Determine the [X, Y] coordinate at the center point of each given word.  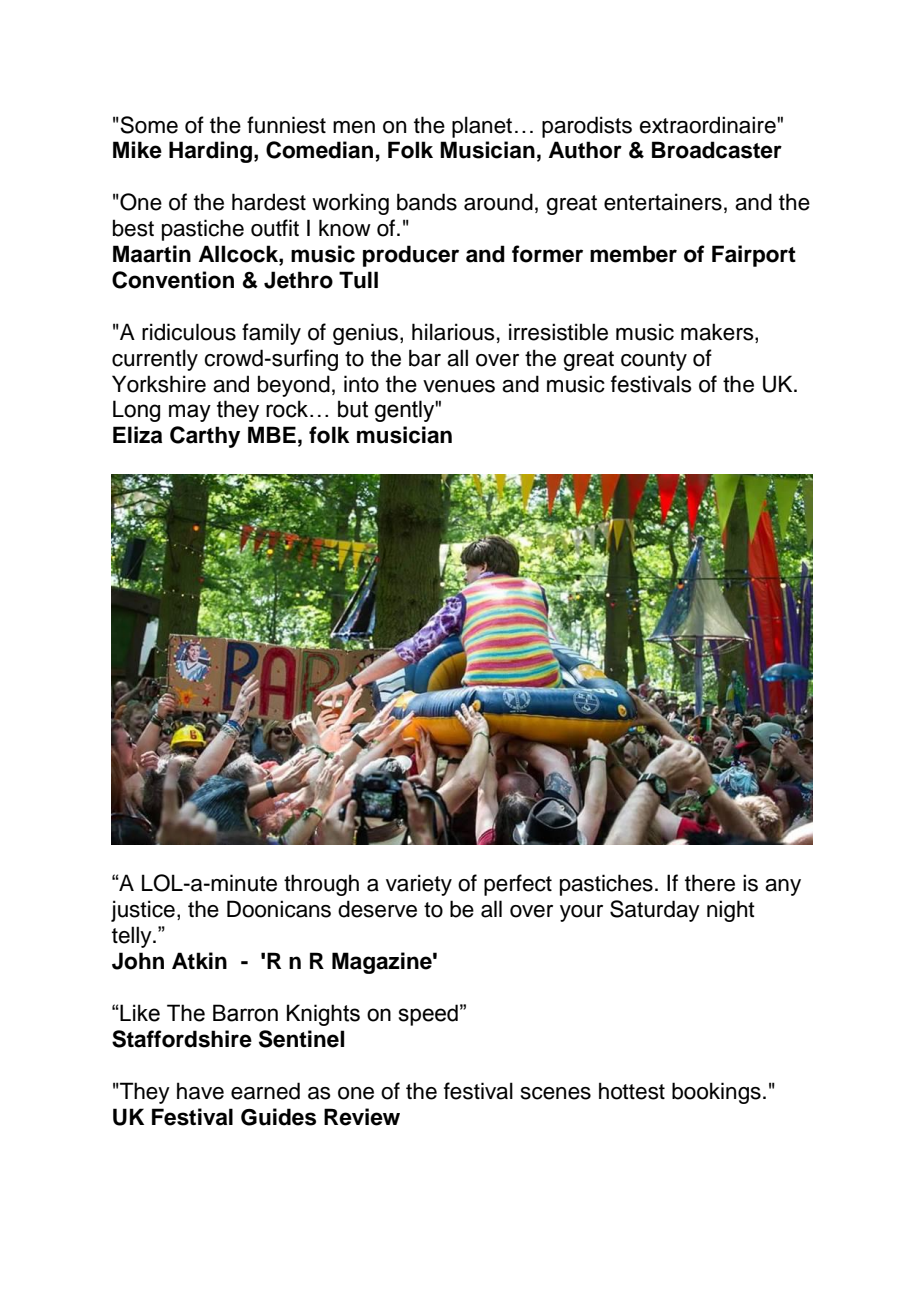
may [190, 413]
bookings [716, 1093]
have [200, 1091]
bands [427, 202]
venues [459, 386]
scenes [556, 1093]
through [321, 885]
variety [419, 885]
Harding [210, 152]
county [654, 361]
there [710, 883]
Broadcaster [717, 150]
